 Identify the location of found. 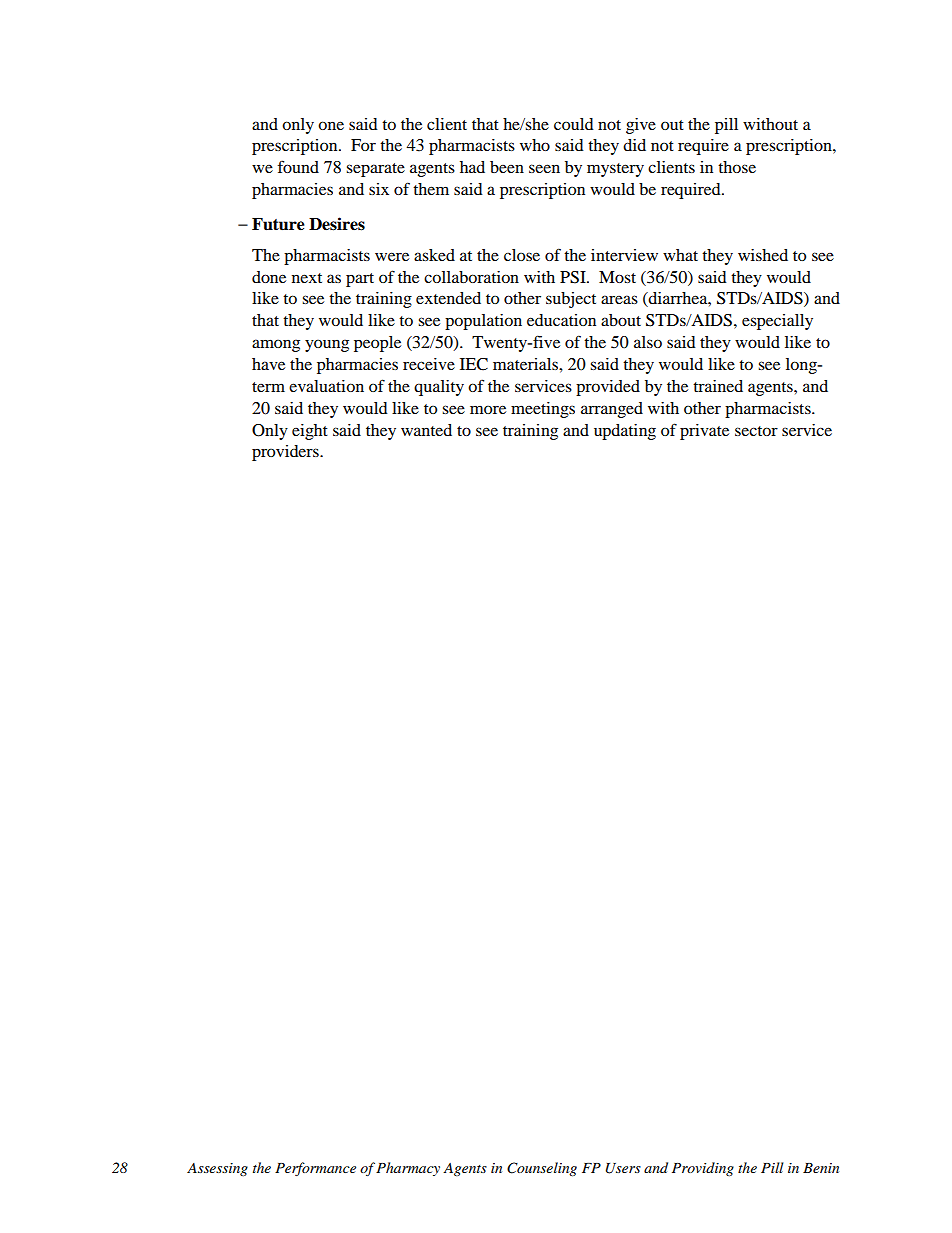
(298, 166).
